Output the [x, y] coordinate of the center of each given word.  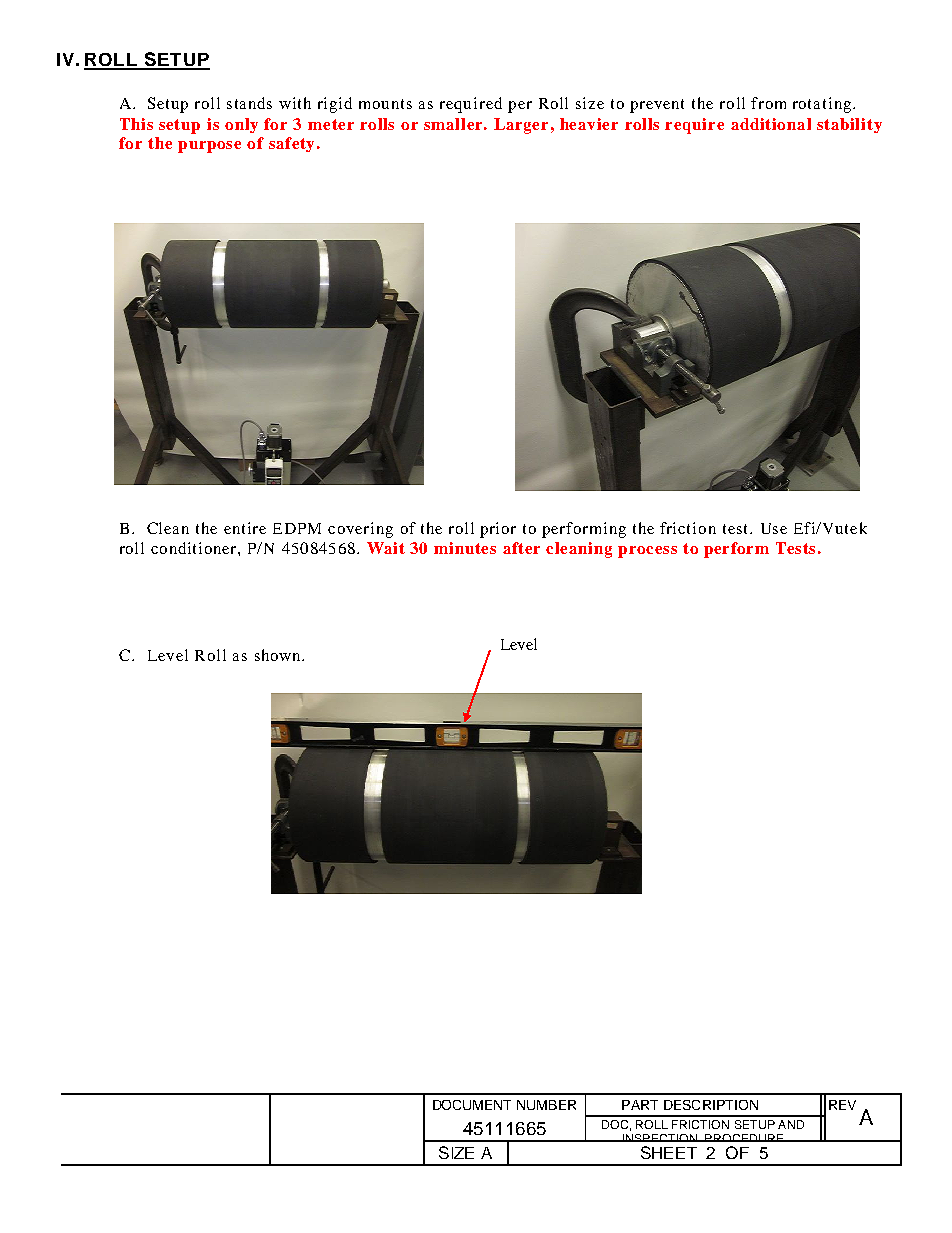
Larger [521, 126]
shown [279, 655]
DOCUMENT [472, 1105]
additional [771, 124]
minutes [465, 548]
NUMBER [546, 1105]
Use [774, 528]
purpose [209, 147]
